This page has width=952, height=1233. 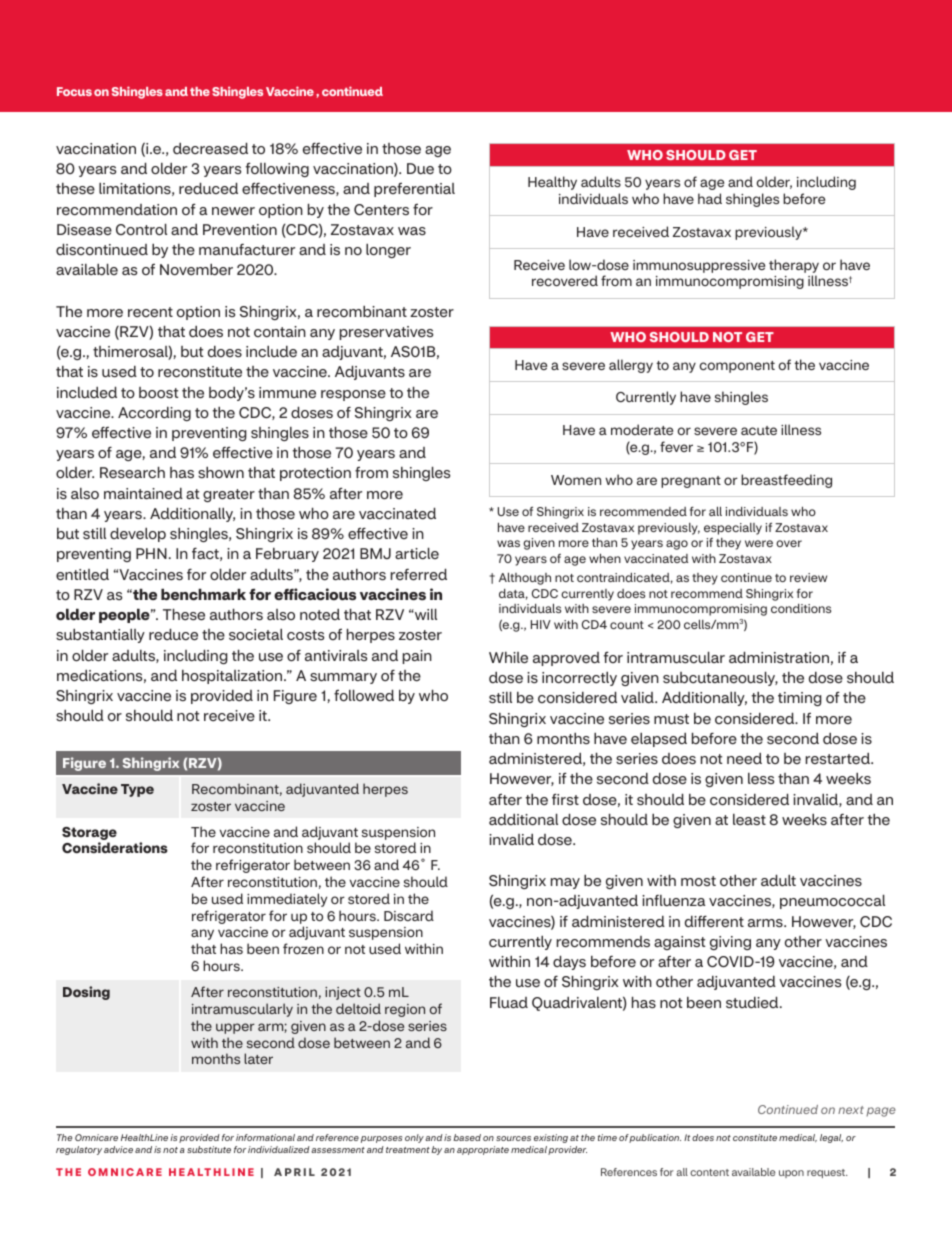 What do you see at coordinates (209, 1149) in the page?
I see `substitute` at bounding box center [209, 1149].
